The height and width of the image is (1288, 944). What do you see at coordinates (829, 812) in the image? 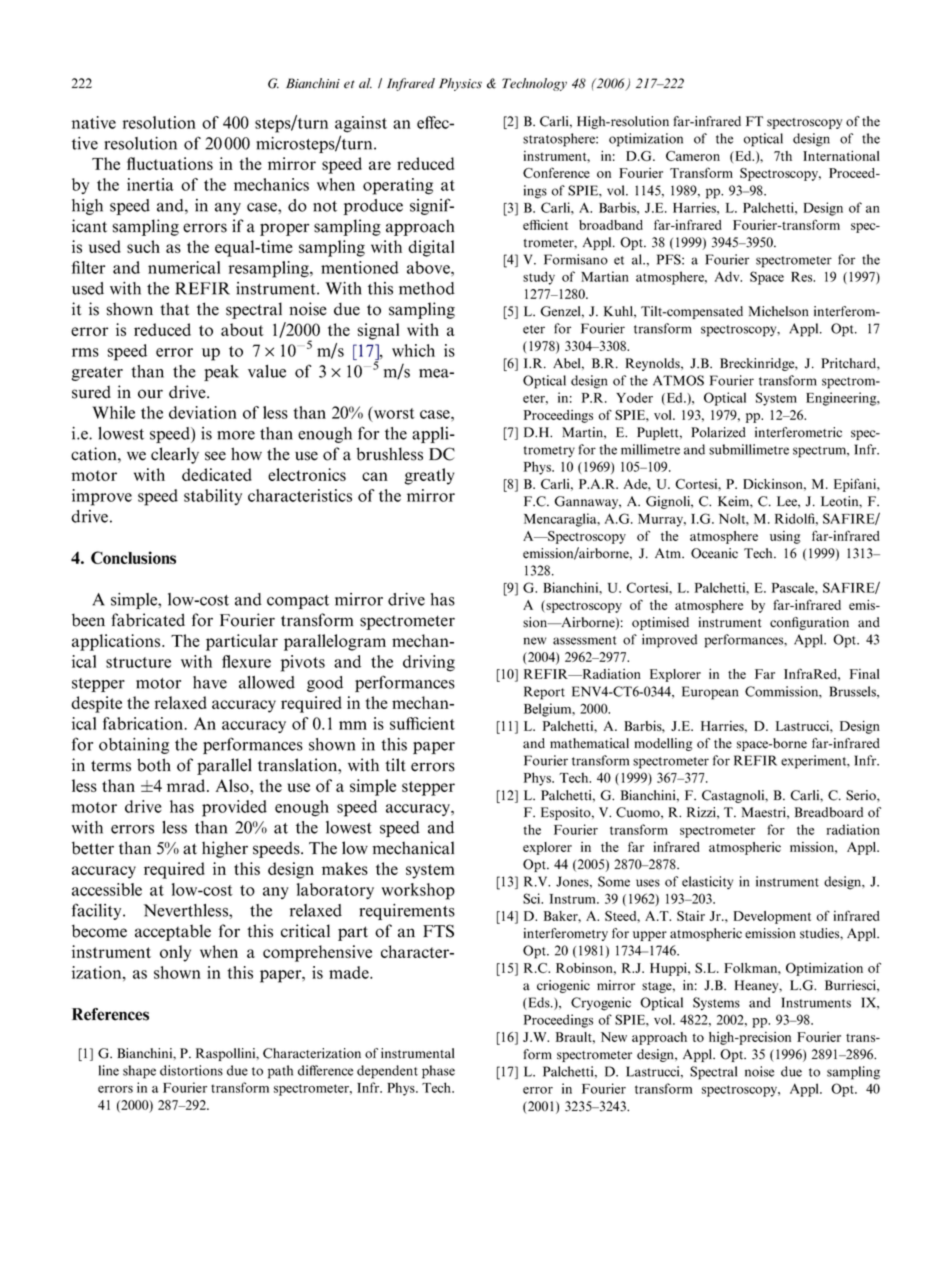
I see `Breadboard` at bounding box center [829, 812].
